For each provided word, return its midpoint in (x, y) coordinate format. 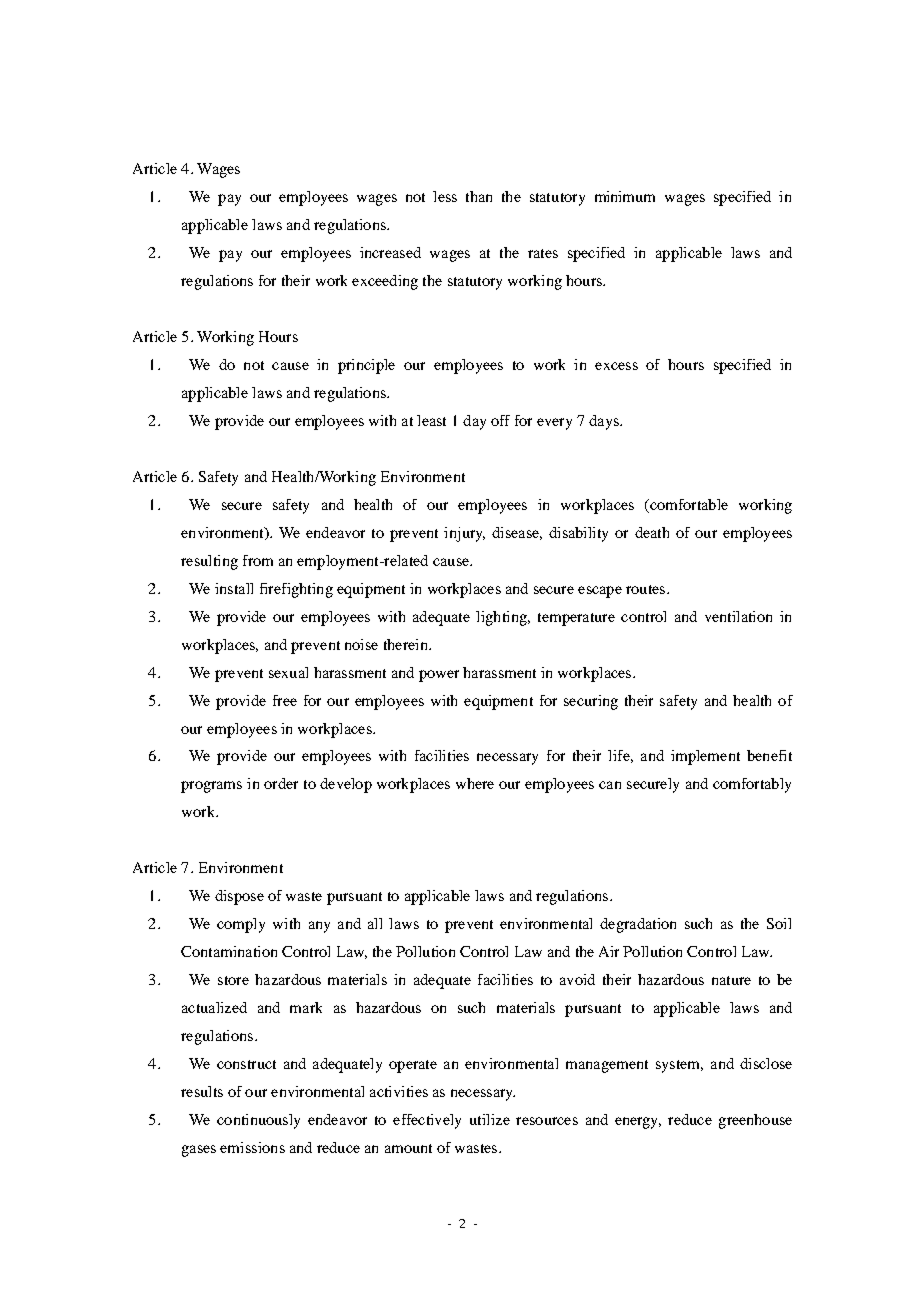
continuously (258, 1121)
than (479, 196)
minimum (625, 196)
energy (638, 1123)
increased (390, 252)
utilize (490, 1119)
